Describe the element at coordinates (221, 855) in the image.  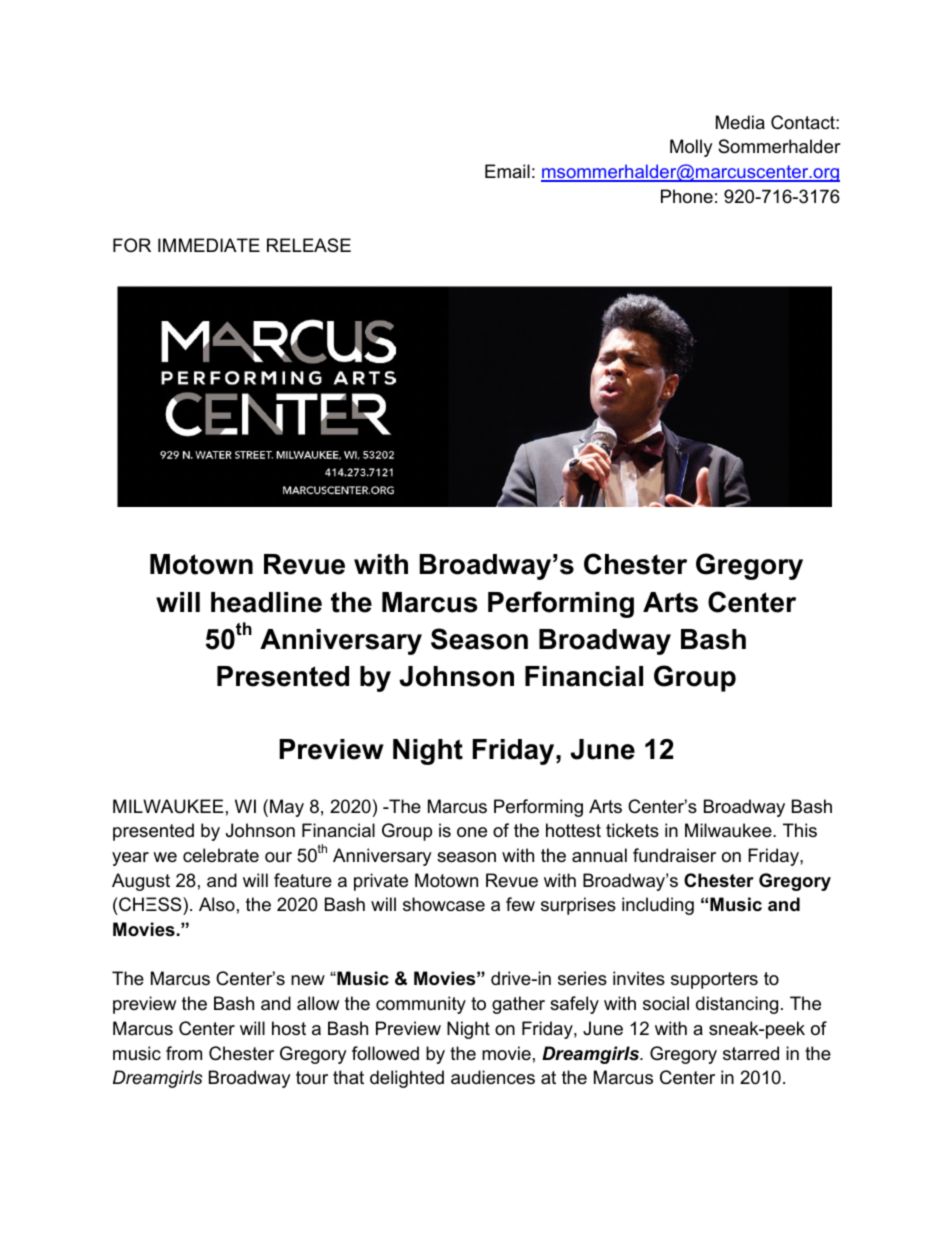
I see `celebrate` at that location.
